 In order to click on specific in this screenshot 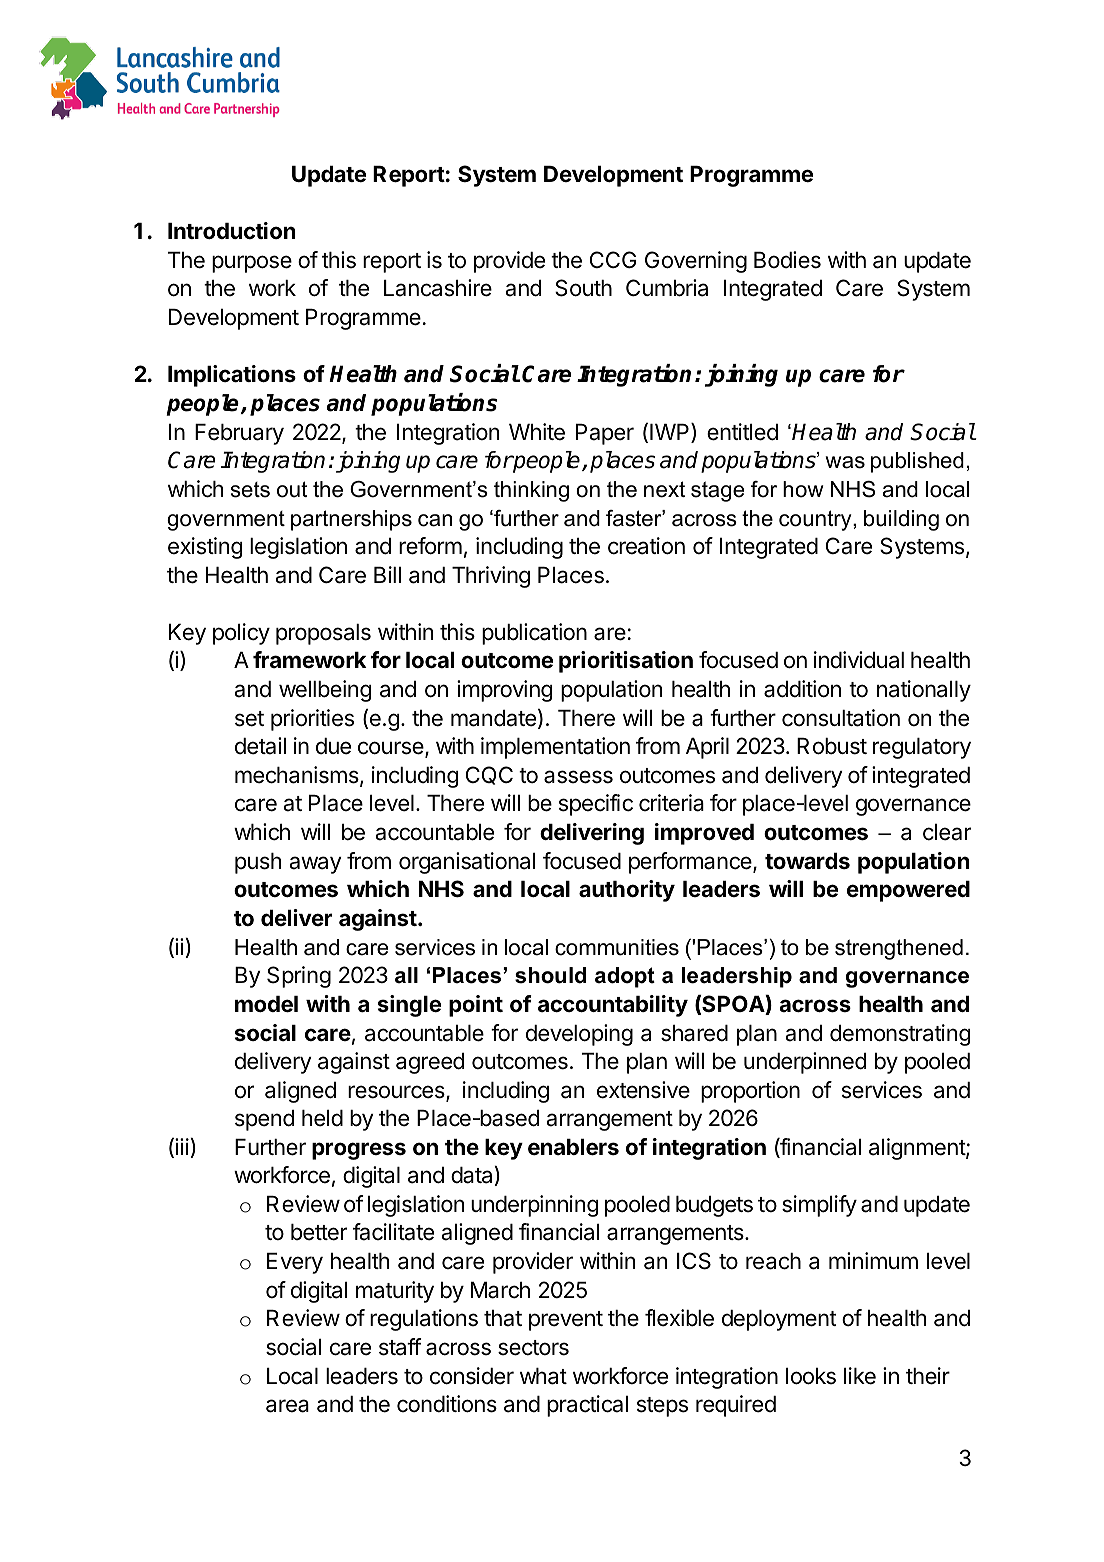, I will do `click(596, 805)`.
